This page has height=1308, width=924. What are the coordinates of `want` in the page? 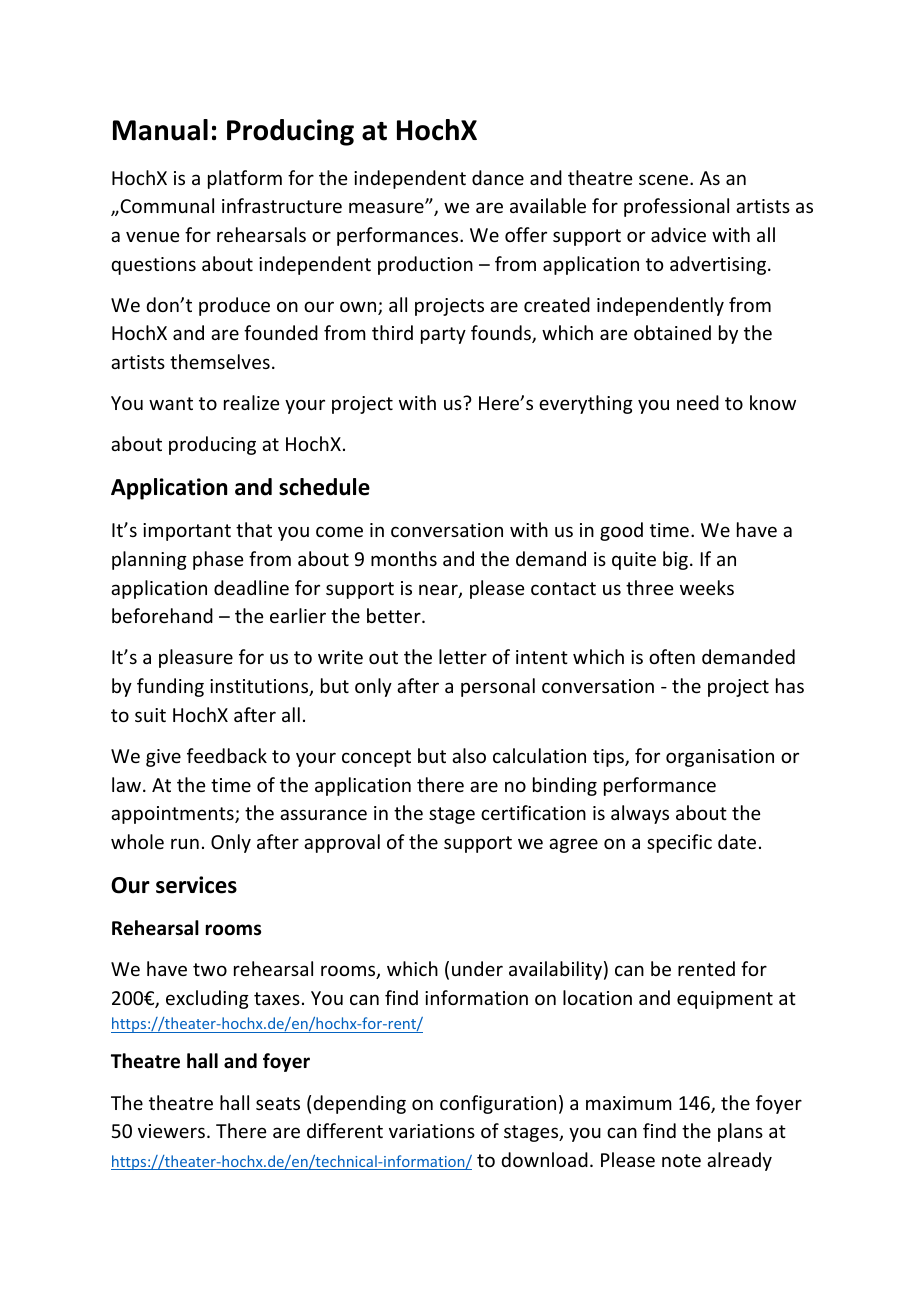 It's located at (171, 403).
